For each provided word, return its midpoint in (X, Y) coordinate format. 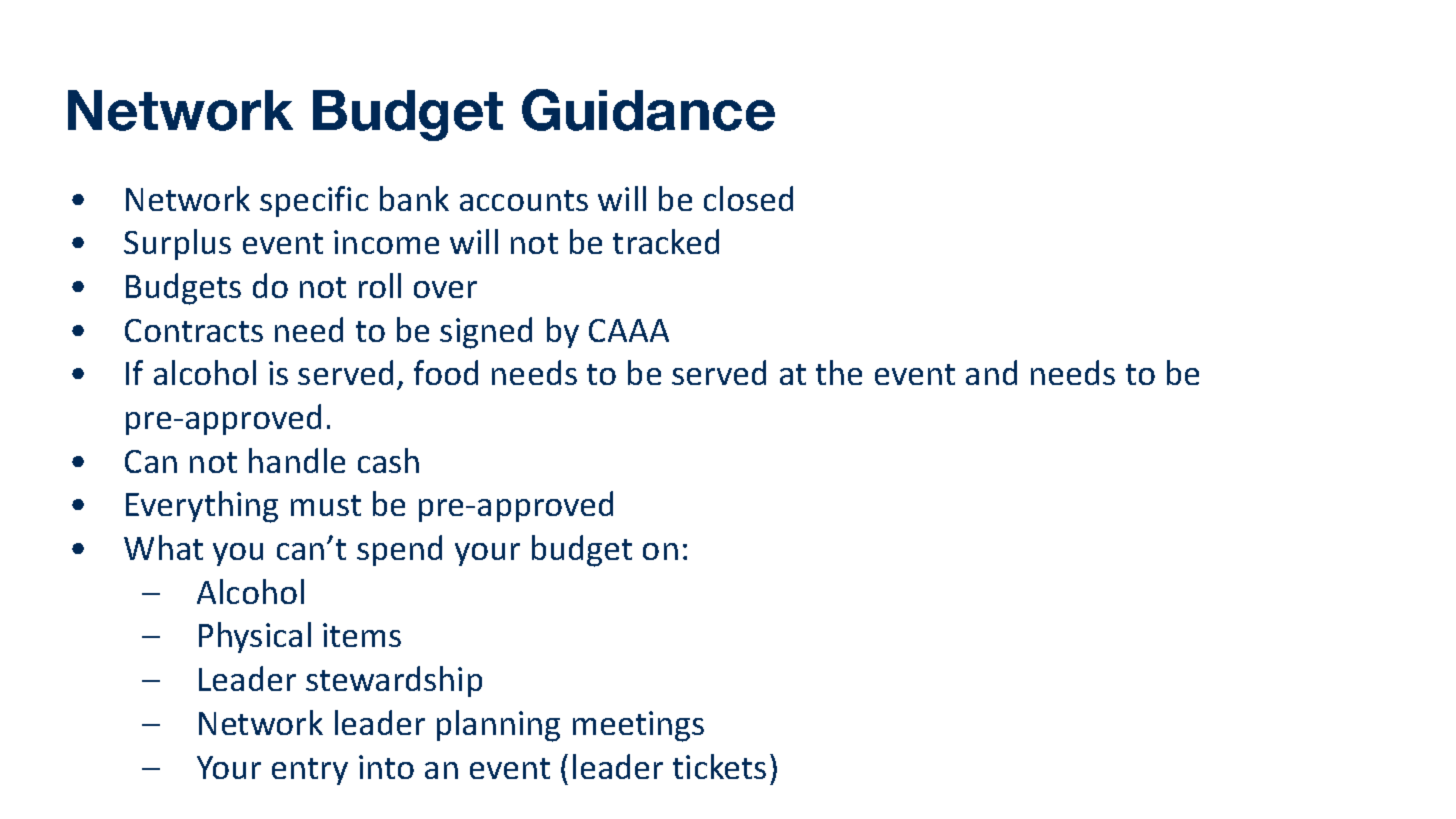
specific (314, 201)
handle (297, 460)
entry (310, 771)
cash (388, 460)
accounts (524, 200)
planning (498, 726)
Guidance (648, 110)
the (839, 372)
